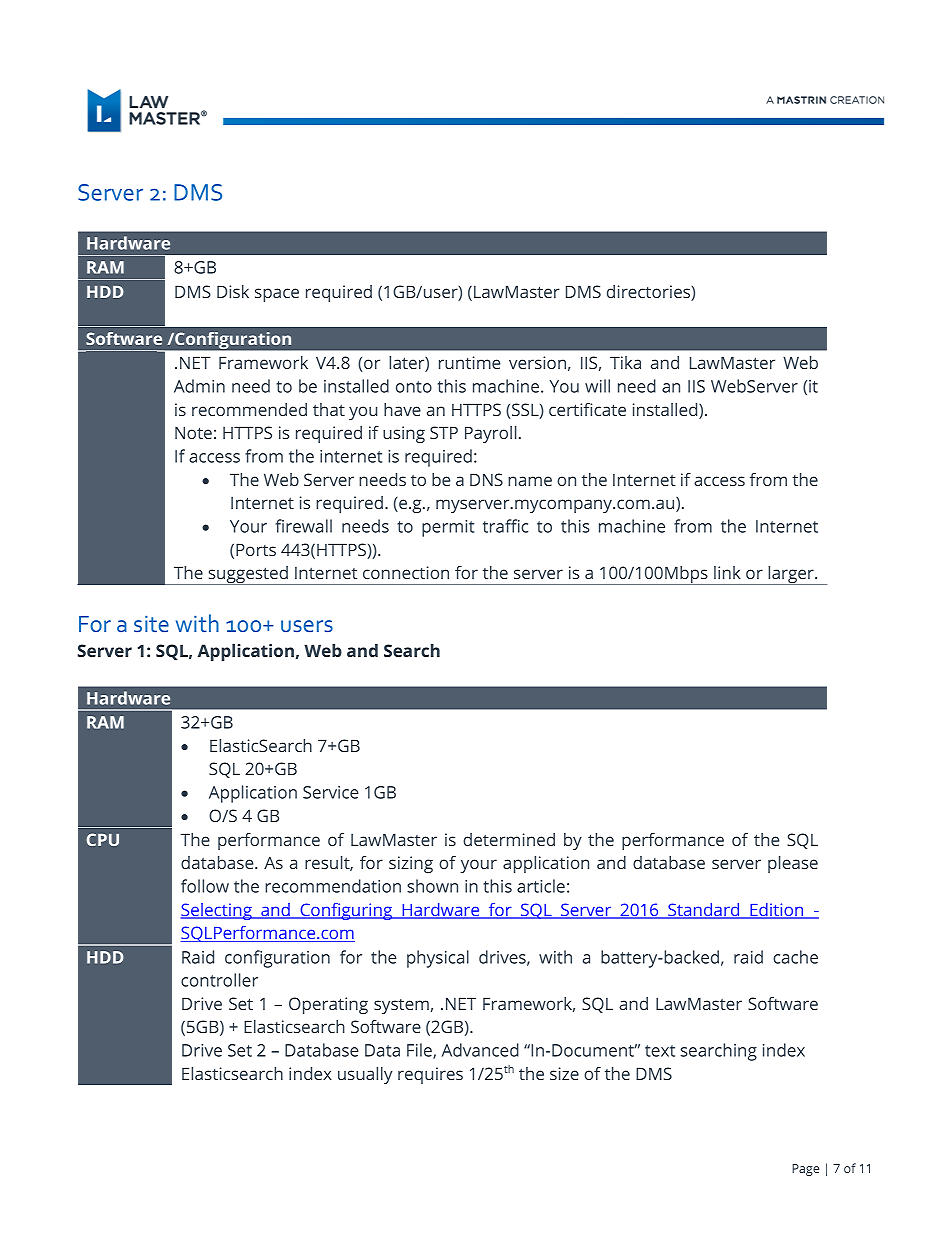 Image resolution: width=952 pixels, height=1233 pixels. I want to click on please, so click(793, 864).
